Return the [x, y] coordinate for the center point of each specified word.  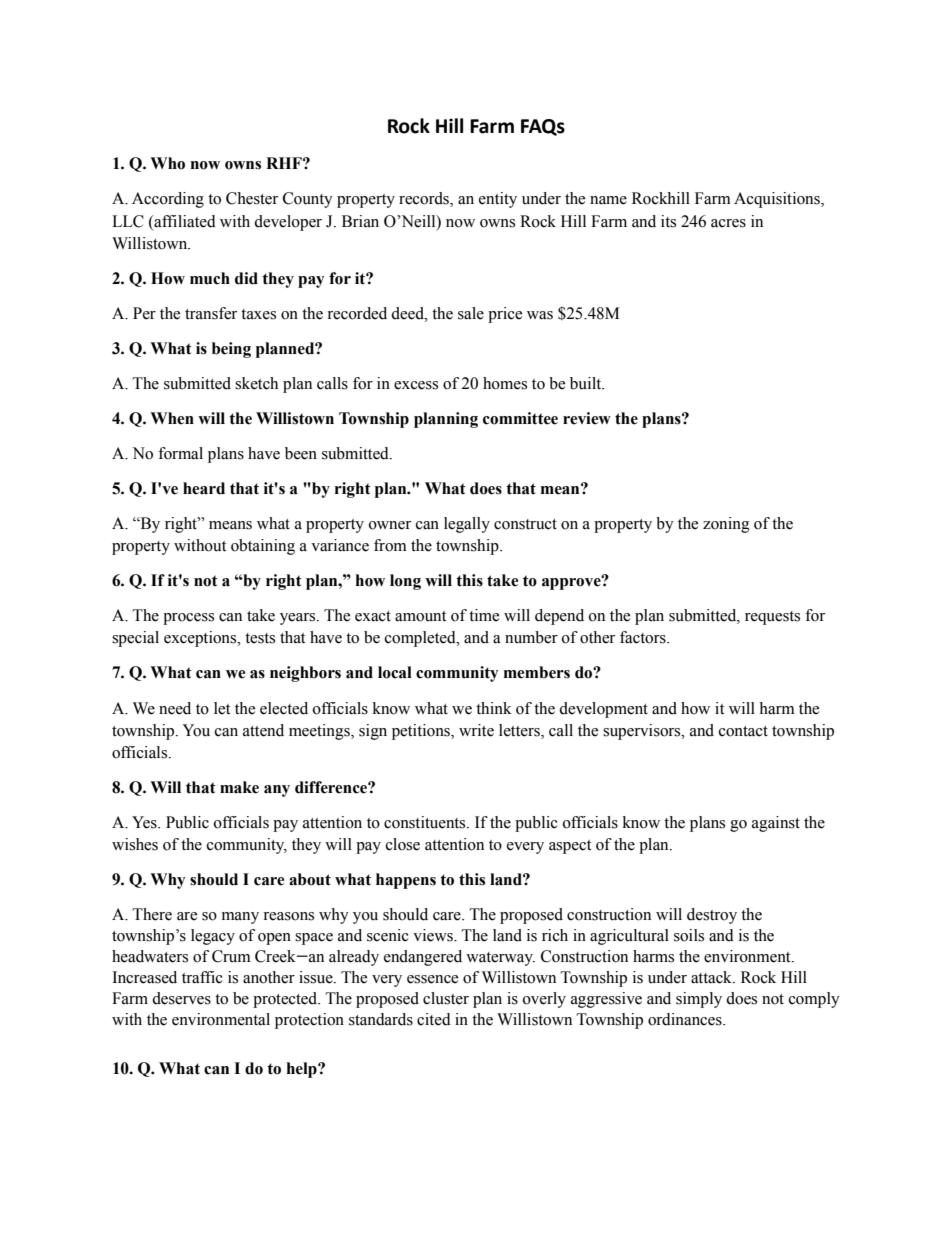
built [587, 383]
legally [467, 525]
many [240, 918]
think [494, 708]
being [231, 350]
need [175, 708]
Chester [252, 198]
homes [505, 383]
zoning [726, 525]
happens [406, 881]
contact [743, 731]
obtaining [263, 547]
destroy [712, 916]
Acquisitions [778, 200]
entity [498, 200]
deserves [181, 998]
